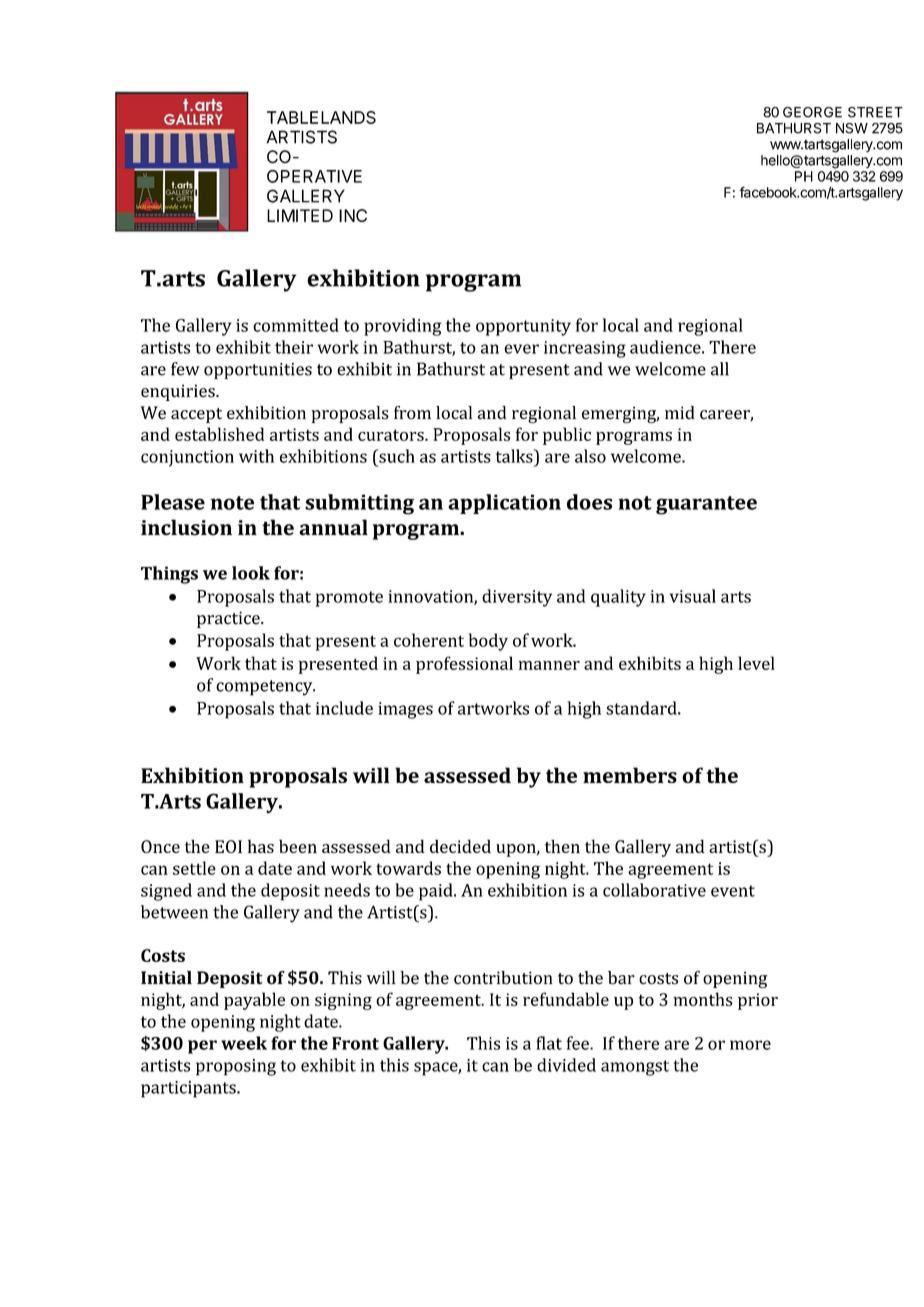 This screenshot has width=924, height=1307. I want to click on level, so click(756, 663).
